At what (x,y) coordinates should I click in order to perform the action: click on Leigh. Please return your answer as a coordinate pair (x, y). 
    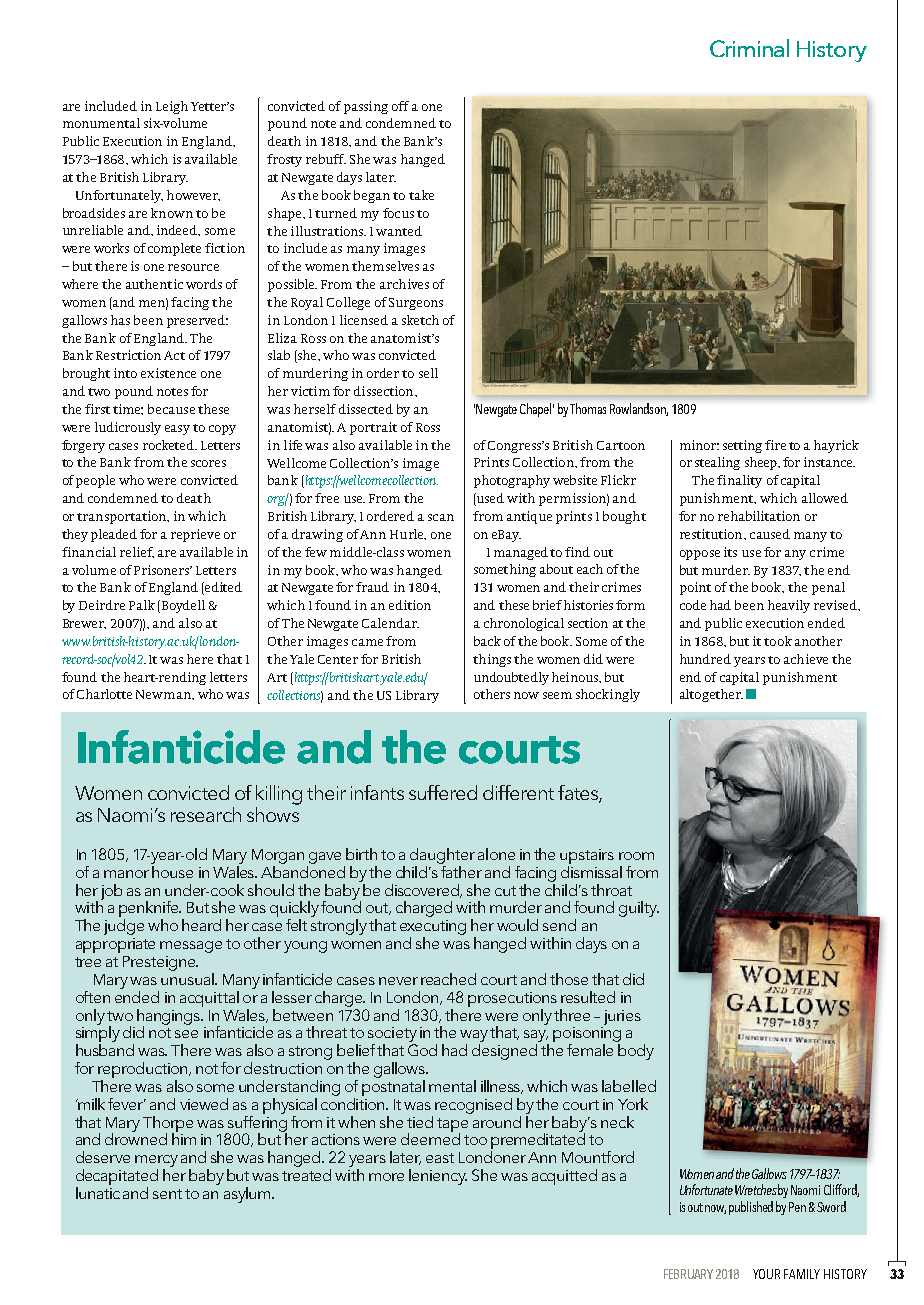
    Looking at the image, I should click on (172, 107).
